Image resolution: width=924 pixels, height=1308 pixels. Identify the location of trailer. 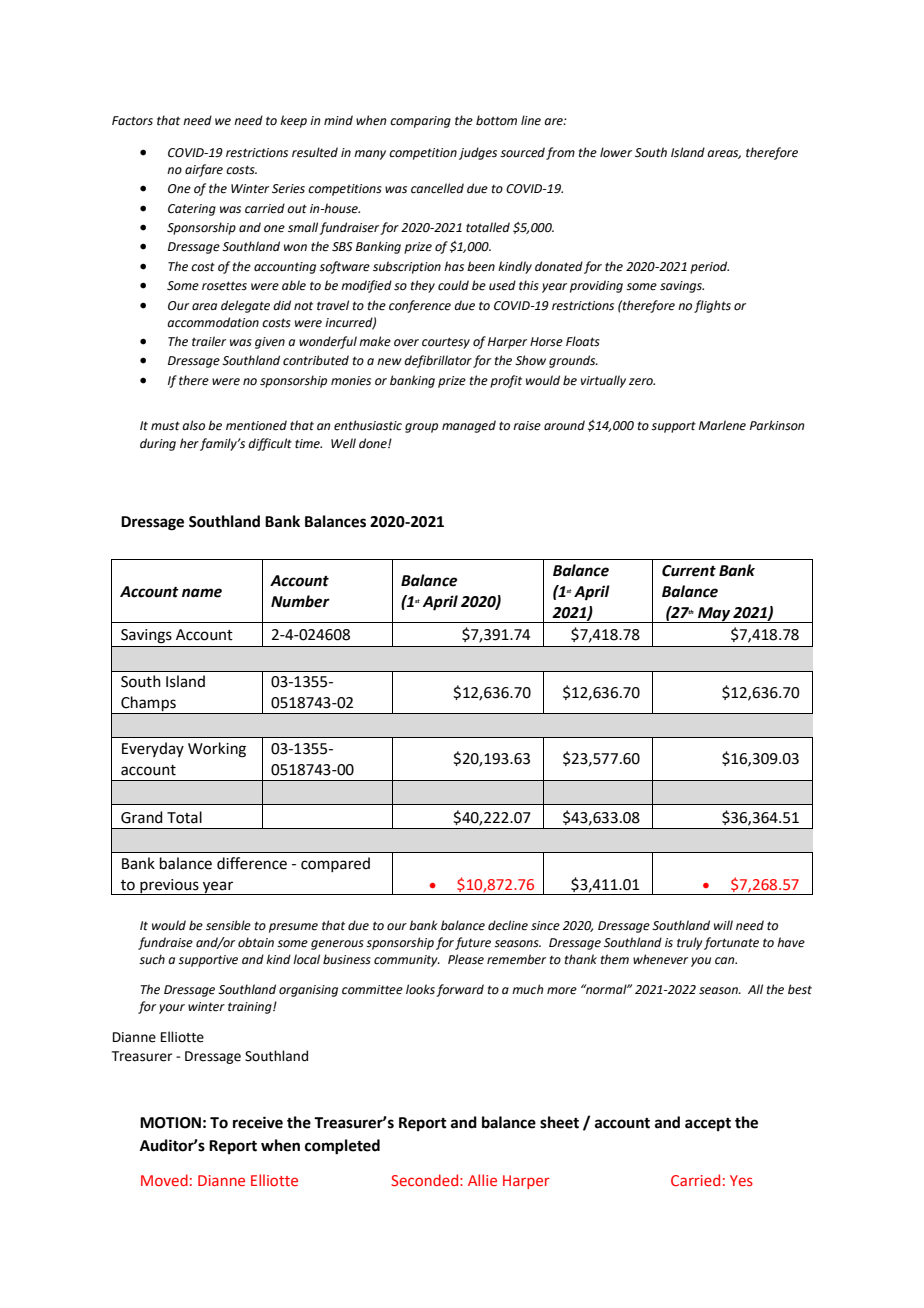
(209, 341).
